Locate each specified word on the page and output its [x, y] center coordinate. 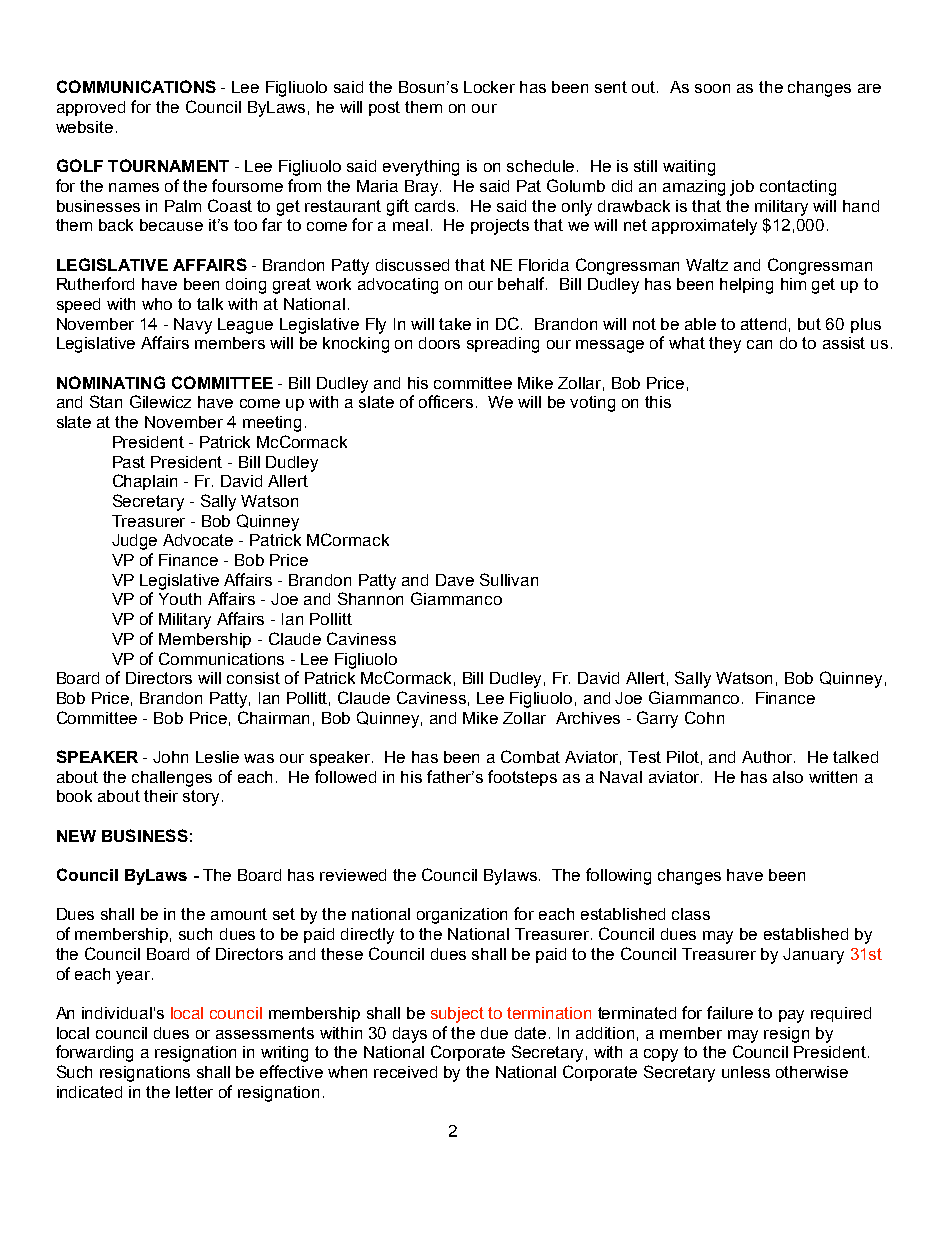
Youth [180, 599]
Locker [489, 87]
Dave [455, 580]
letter [194, 1092]
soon [712, 88]
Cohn [704, 717]
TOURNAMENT [168, 165]
